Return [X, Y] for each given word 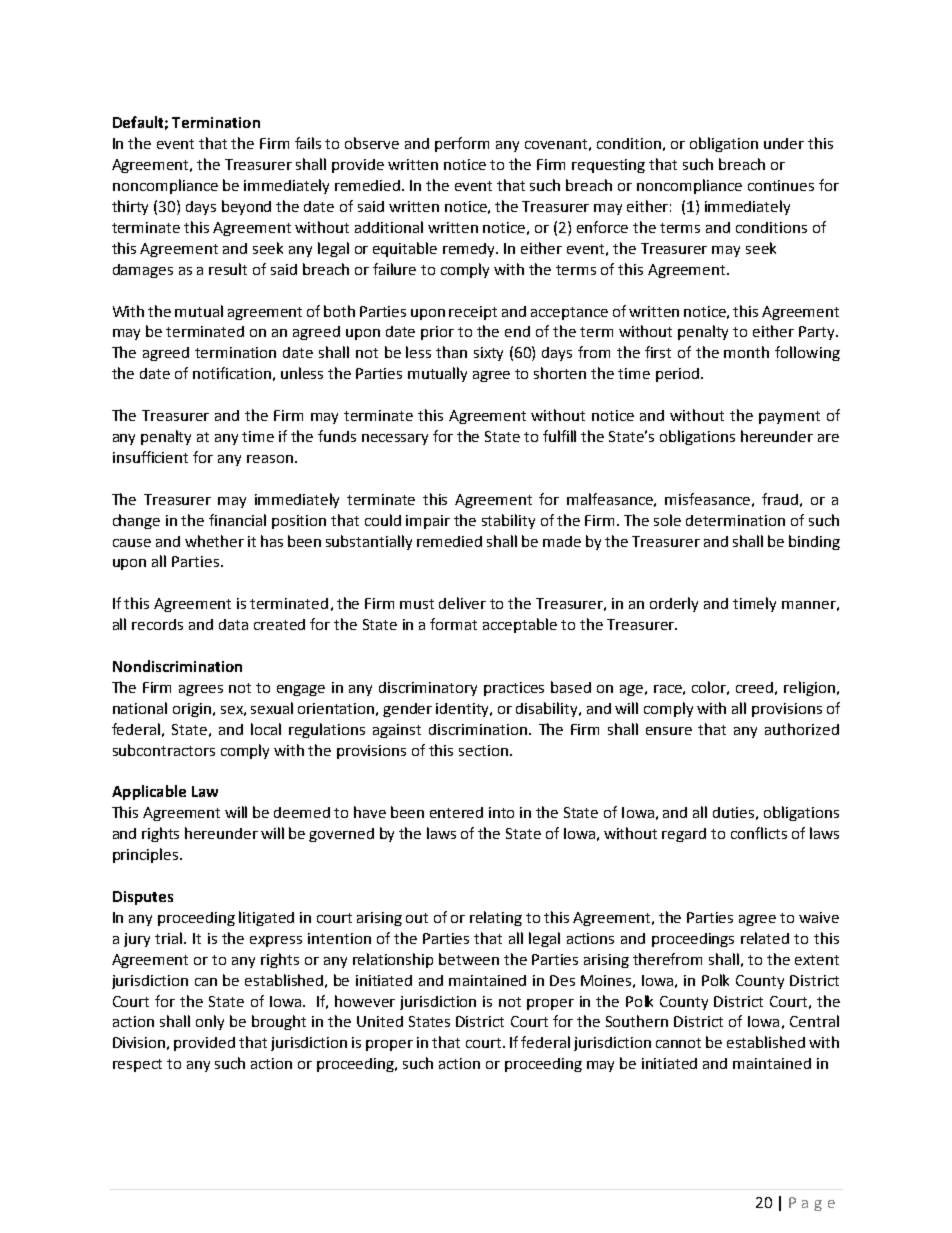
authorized [802, 729]
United [380, 1021]
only [210, 1022]
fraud [780, 499]
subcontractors [164, 750]
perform [462, 144]
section [483, 750]
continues [781, 185]
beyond [246, 207]
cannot [678, 1043]
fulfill [559, 436]
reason [270, 459]
